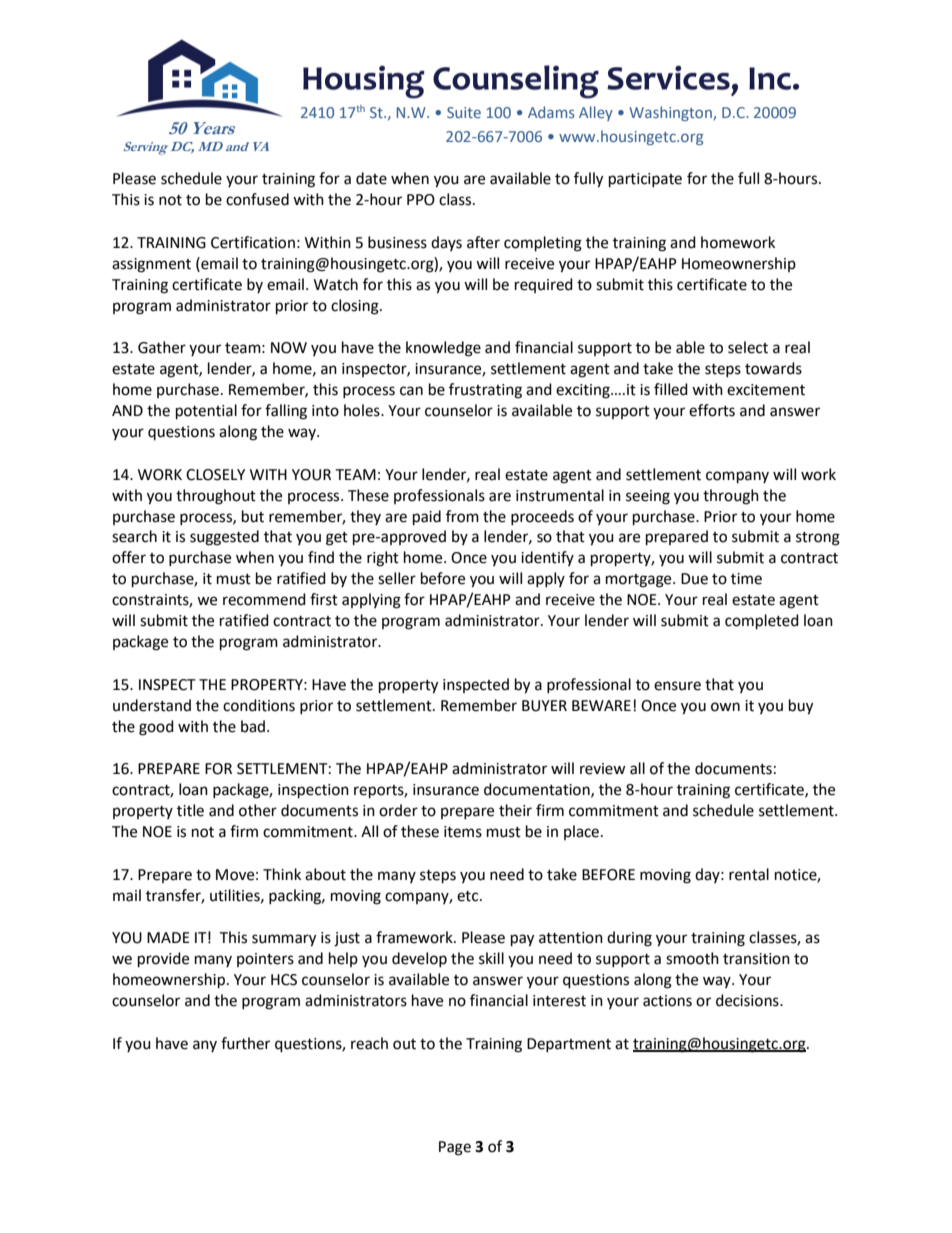 This document has width=952, height=1233. Describe the element at coordinates (257, 199) in the document. I see `confused` at that location.
